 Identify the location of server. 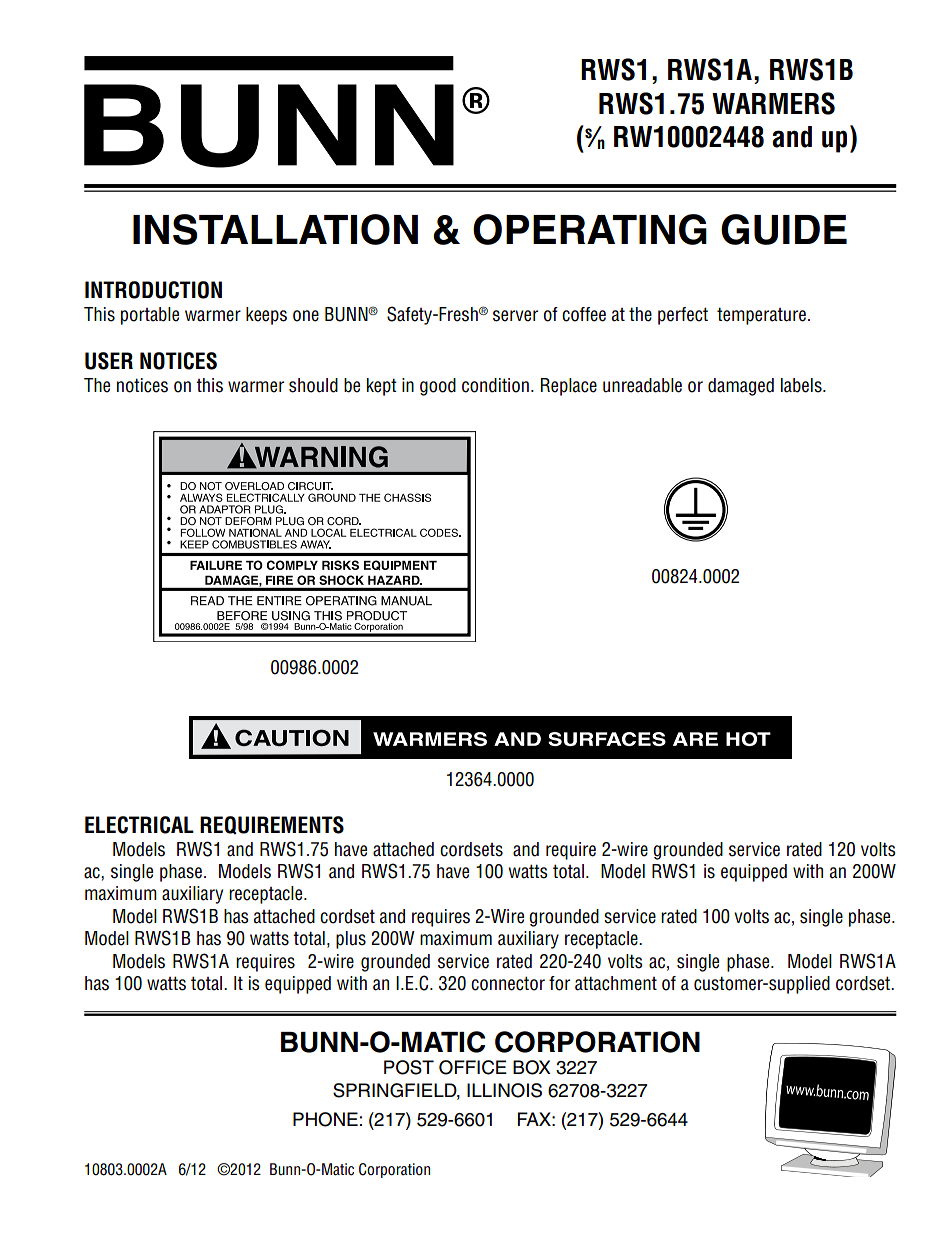
(515, 316).
